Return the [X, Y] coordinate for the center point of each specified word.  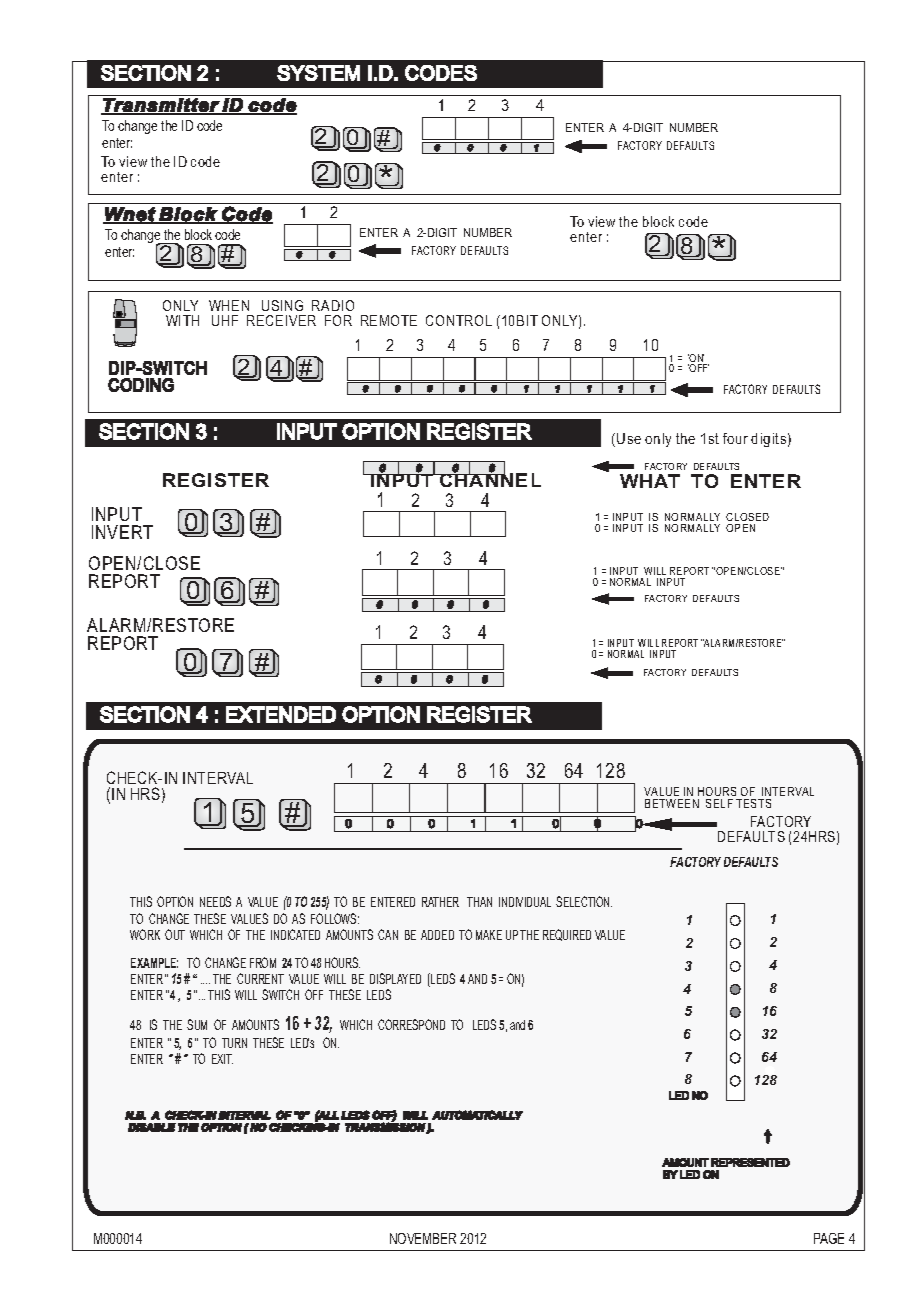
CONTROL [459, 320]
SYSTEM [318, 73]
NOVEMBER [423, 1238]
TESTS [753, 803]
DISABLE [152, 1127]
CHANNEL [489, 479]
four [735, 438]
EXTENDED [281, 714]
